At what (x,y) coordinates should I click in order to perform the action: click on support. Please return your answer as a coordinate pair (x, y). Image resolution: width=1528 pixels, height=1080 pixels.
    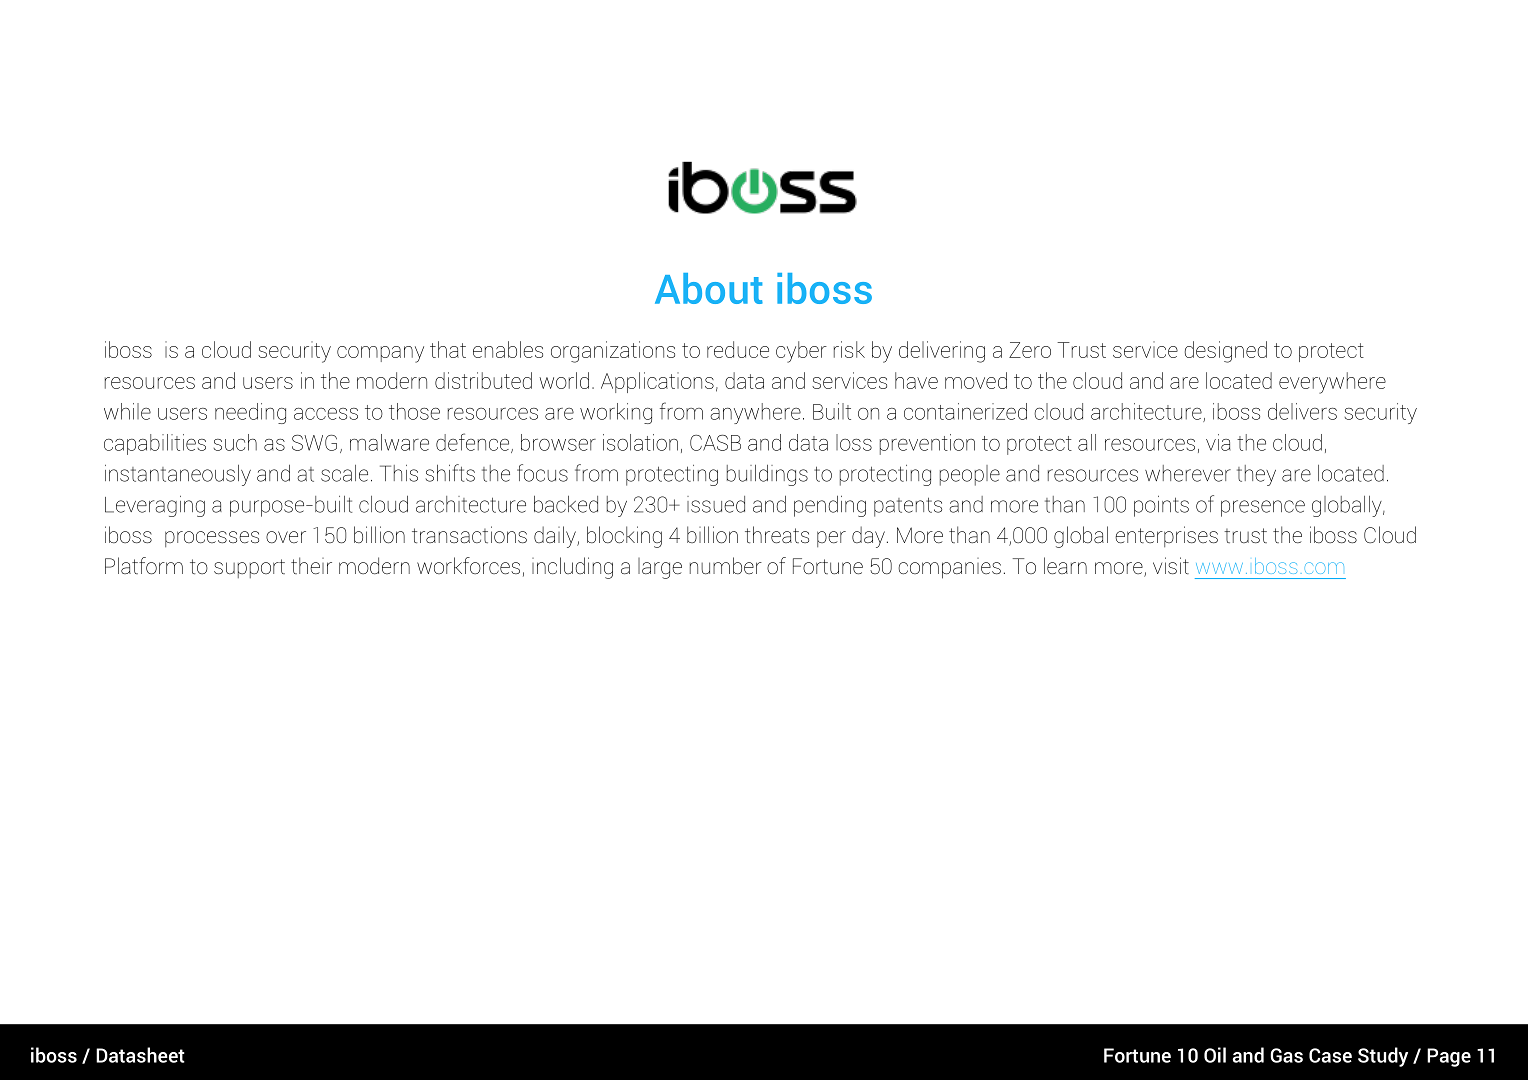
    Looking at the image, I should click on (249, 568).
